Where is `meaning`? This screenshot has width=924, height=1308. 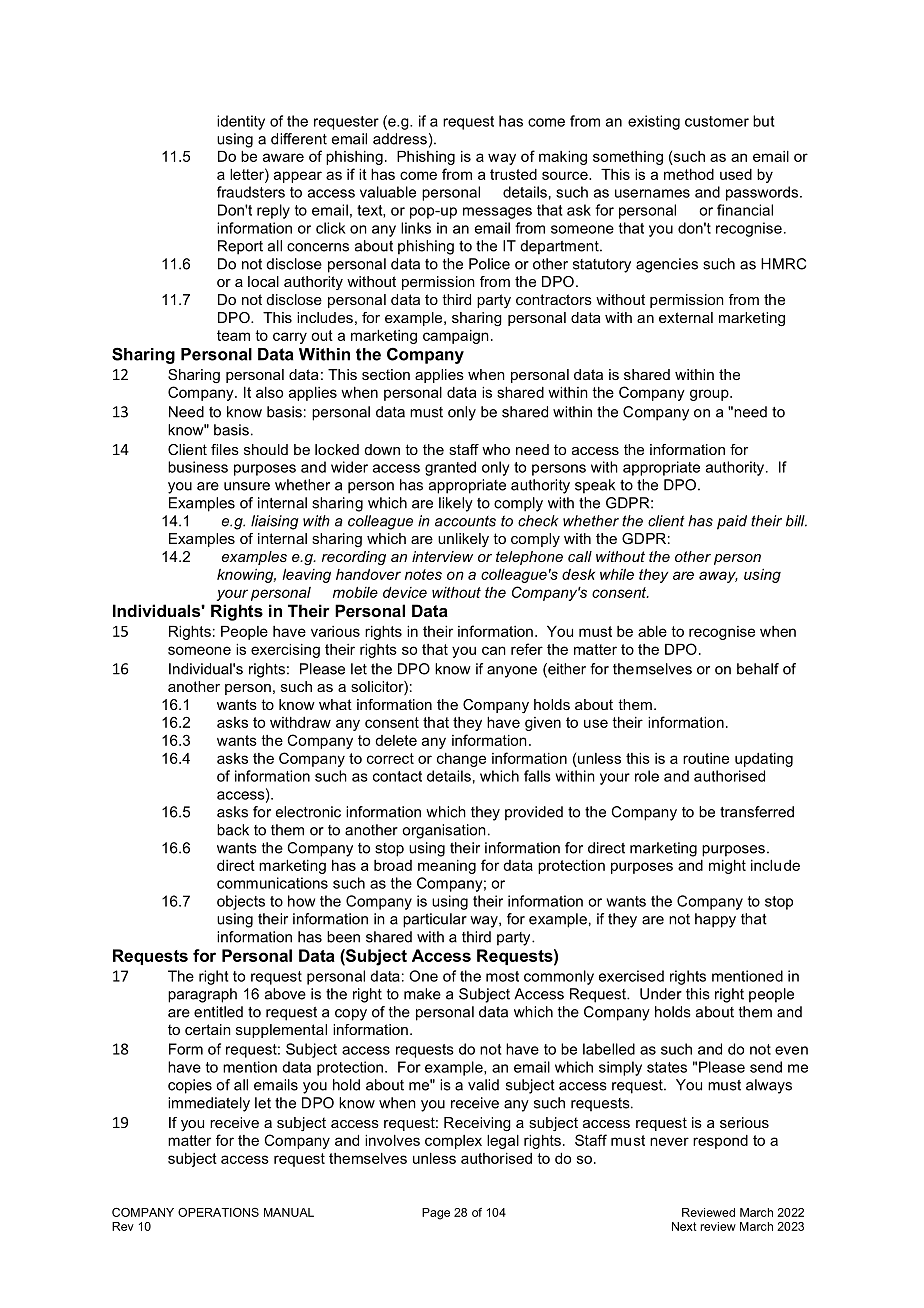
meaning is located at coordinates (447, 867).
